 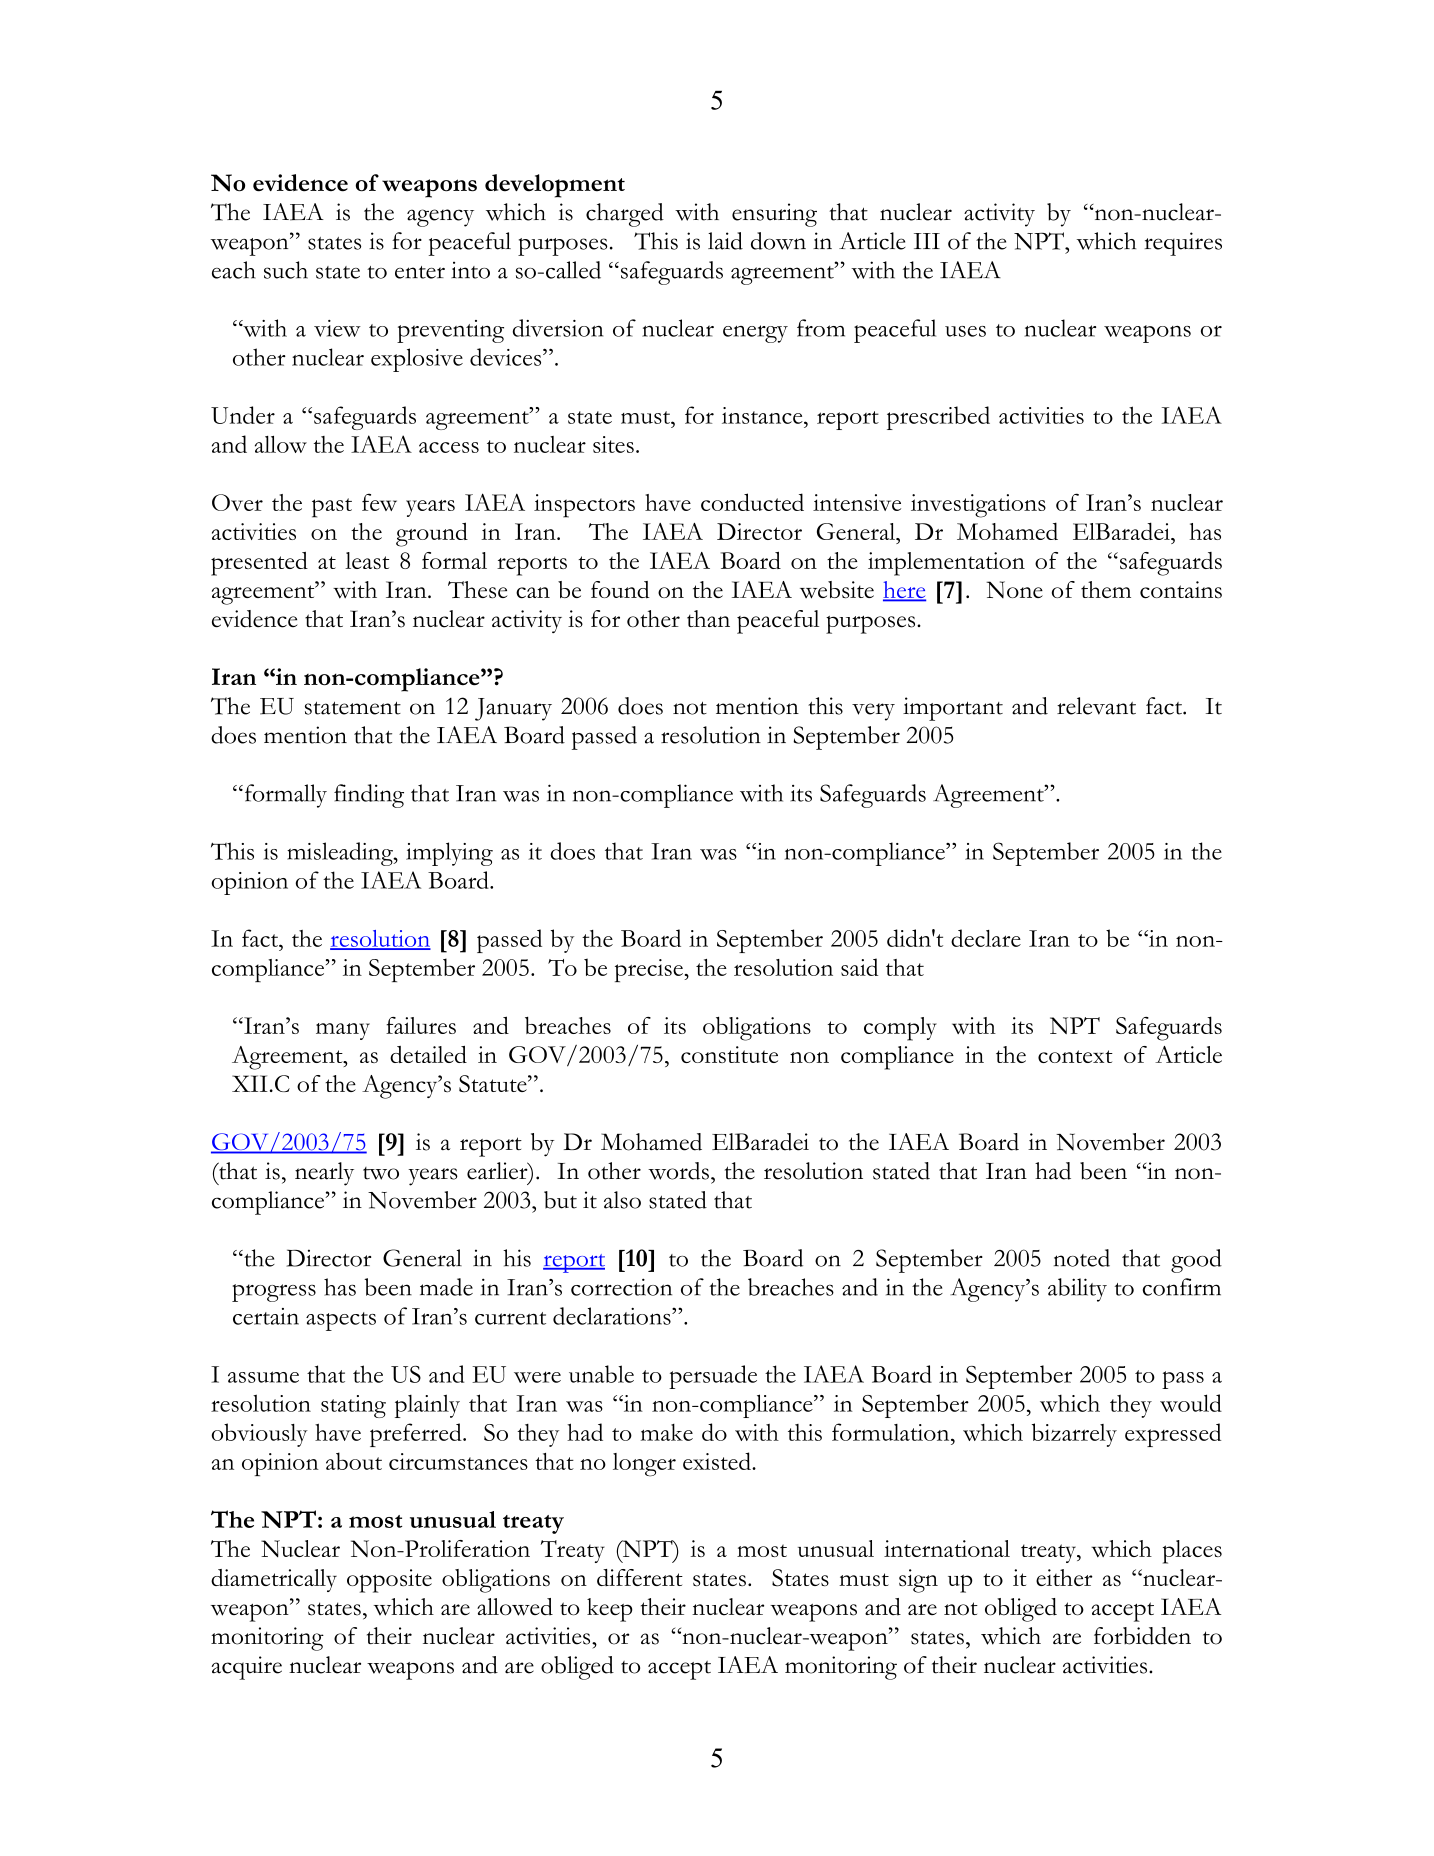 What do you see at coordinates (286, 270) in the screenshot?
I see `such` at bounding box center [286, 270].
